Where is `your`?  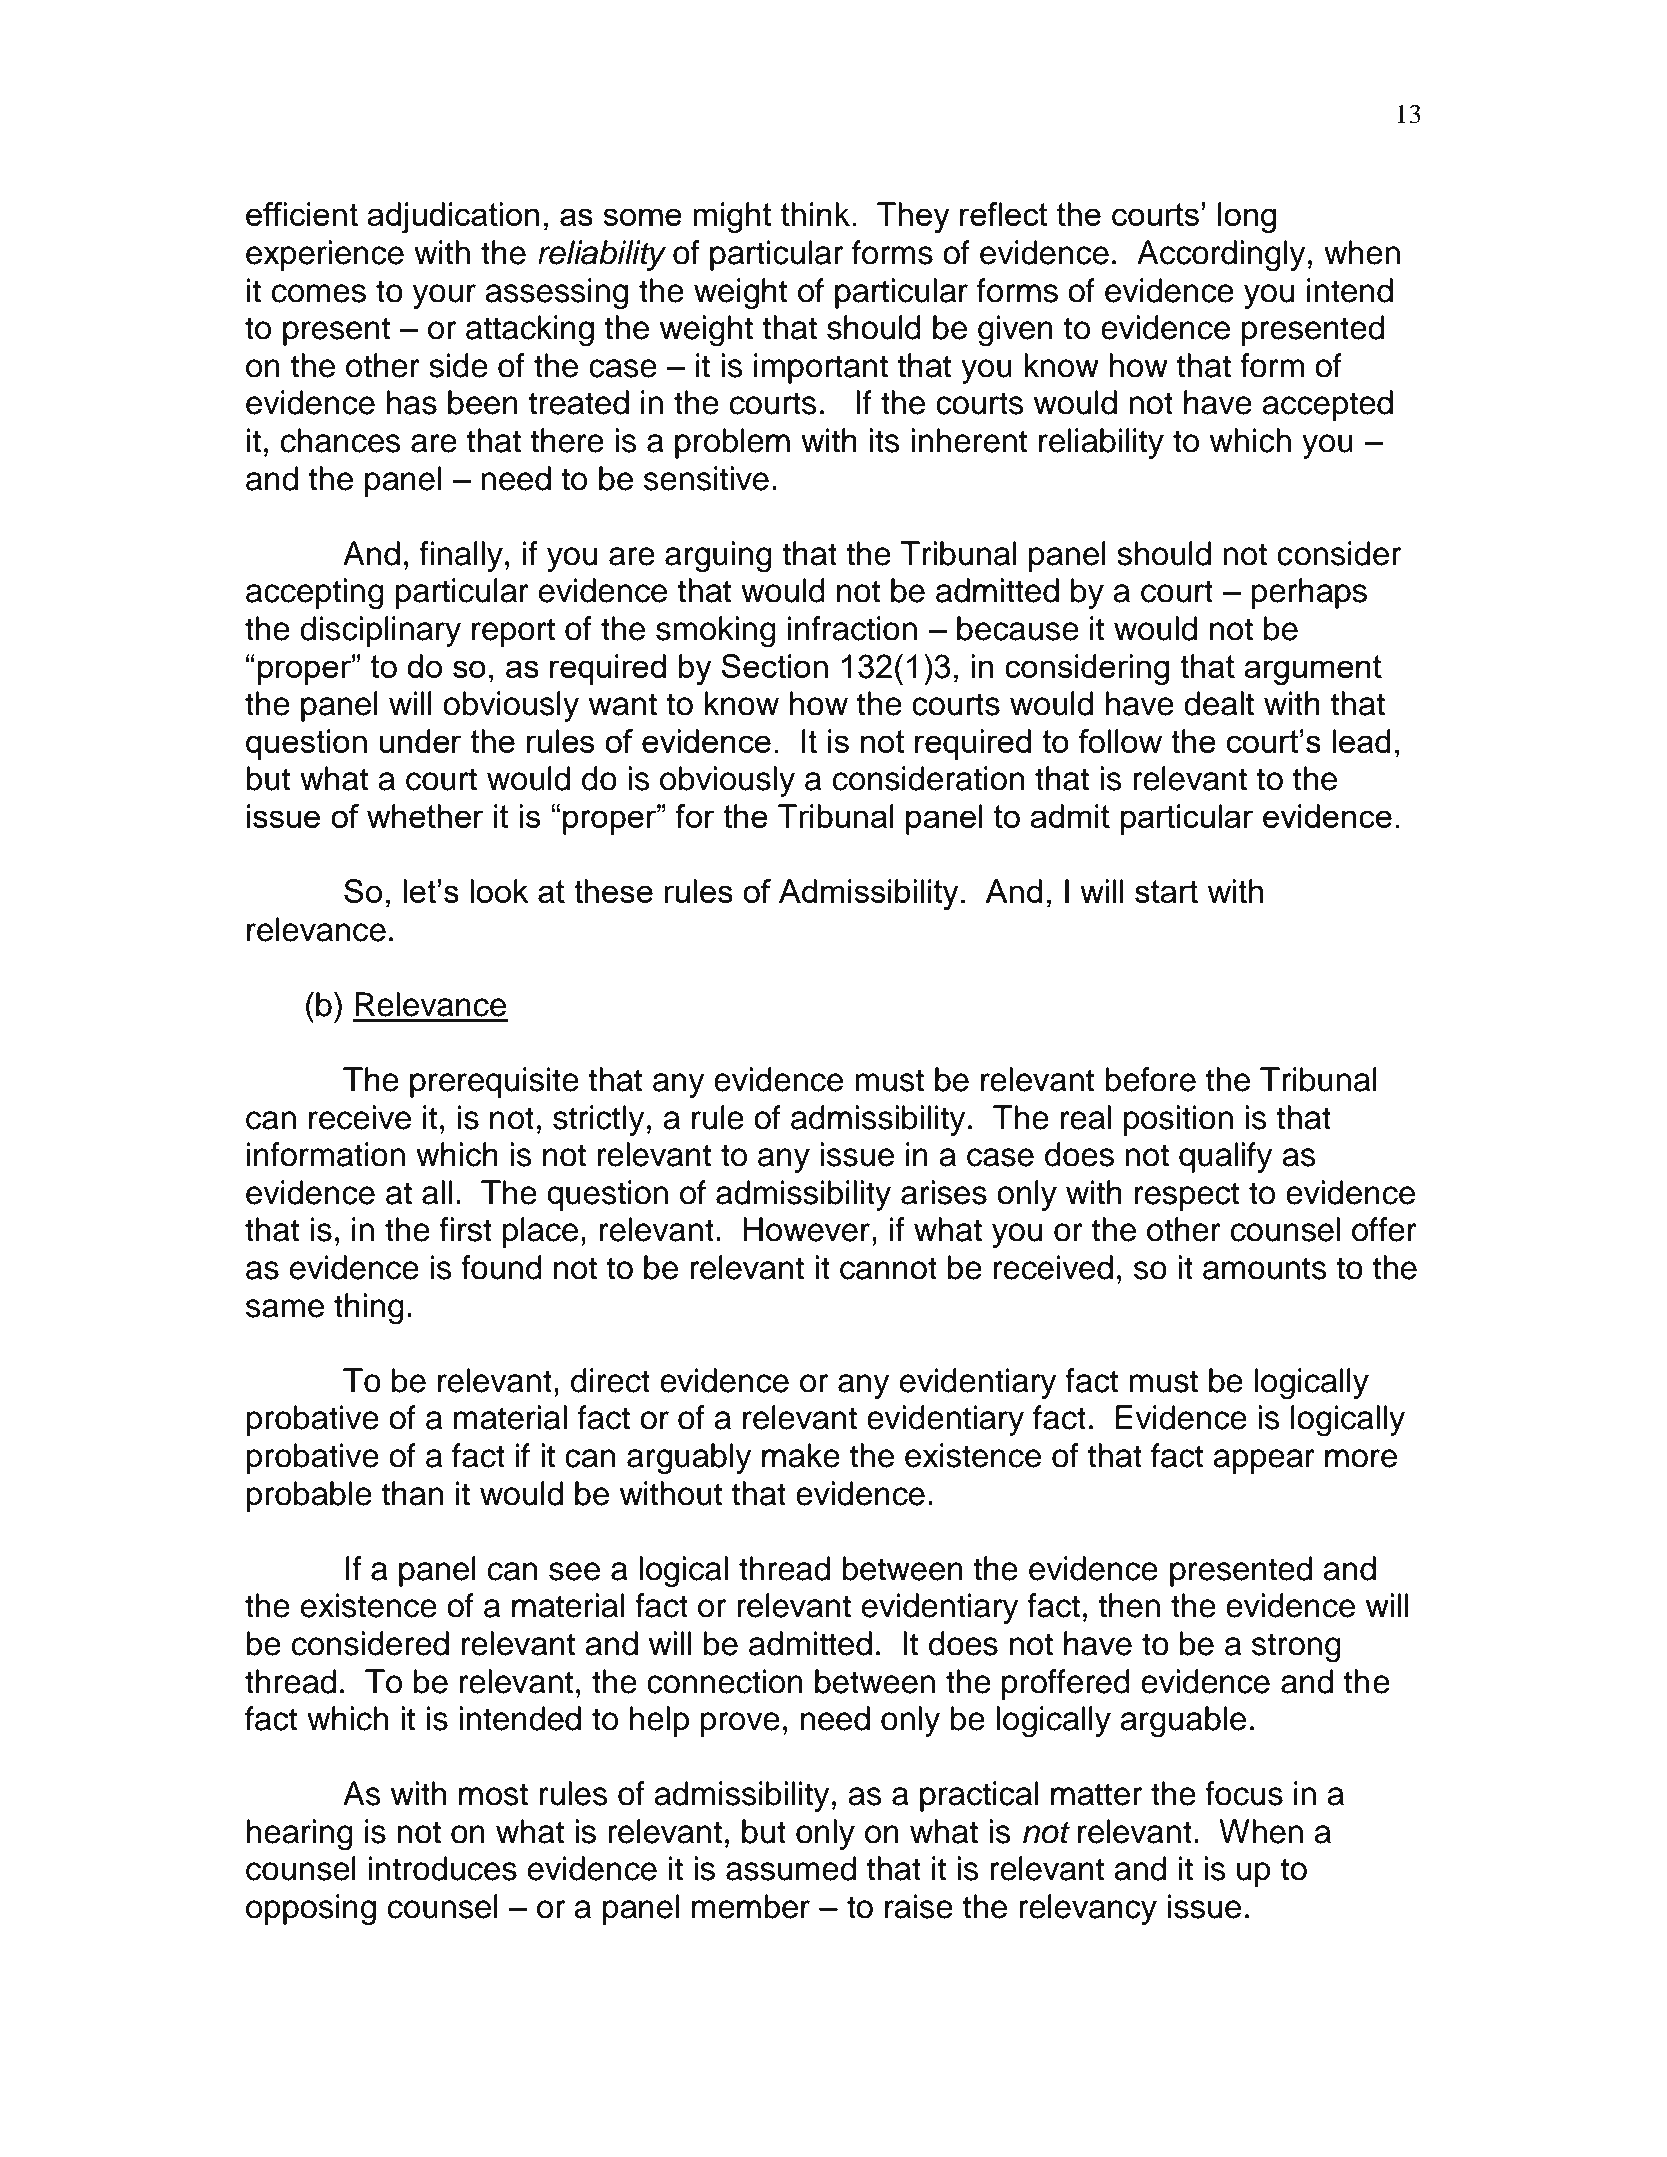
your is located at coordinates (444, 296).
